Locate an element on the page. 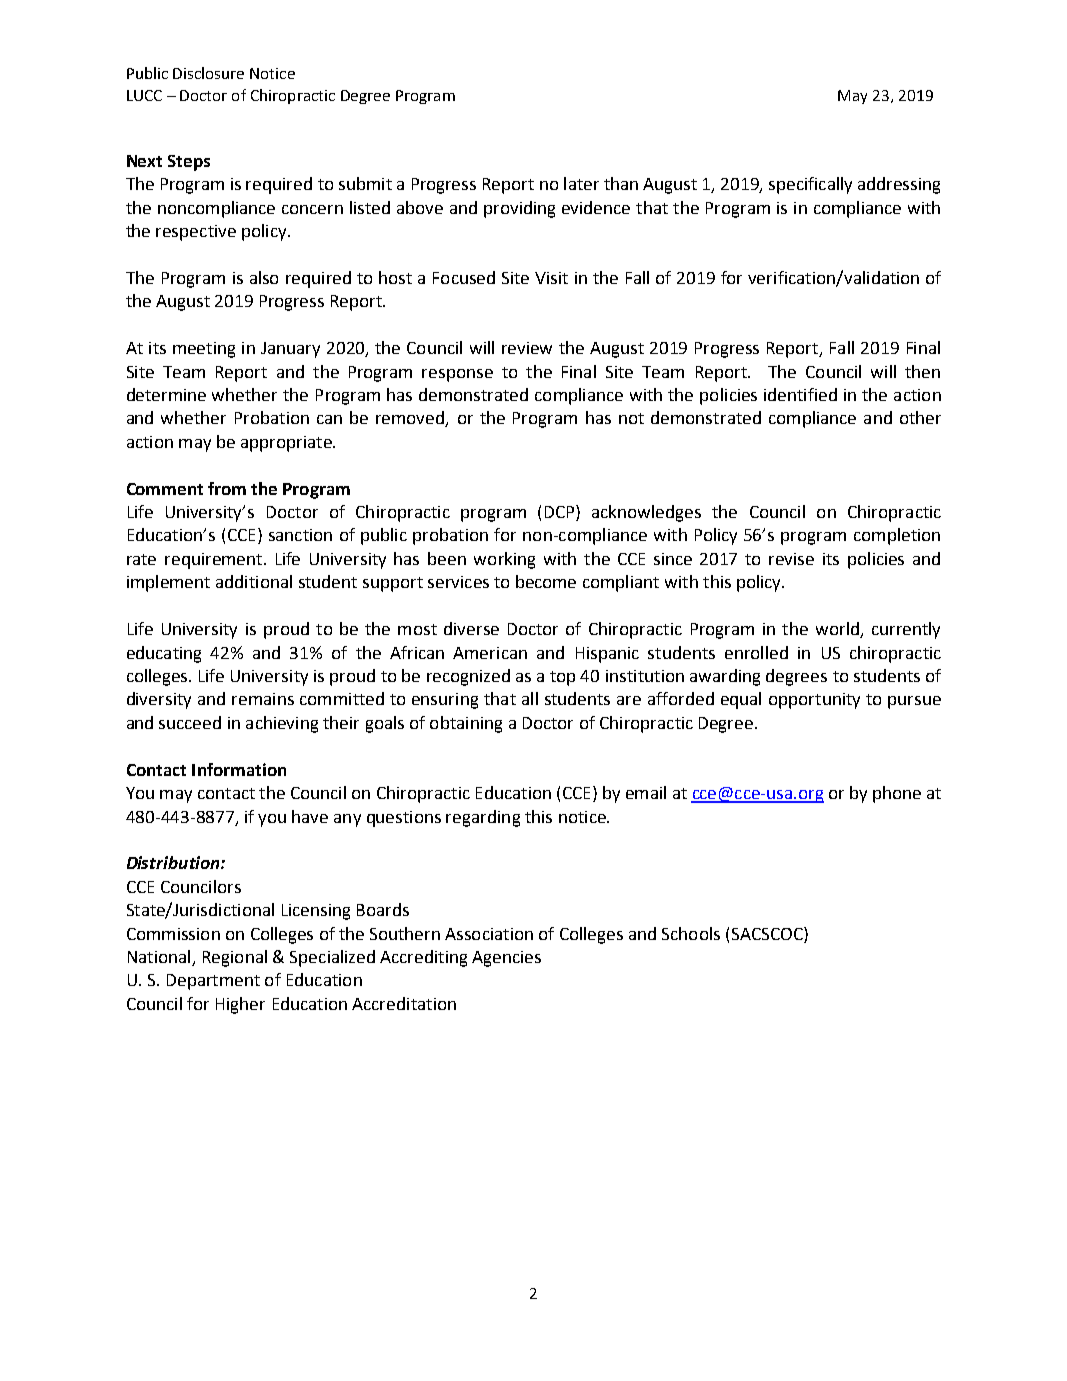  obtaining is located at coordinates (466, 724).
